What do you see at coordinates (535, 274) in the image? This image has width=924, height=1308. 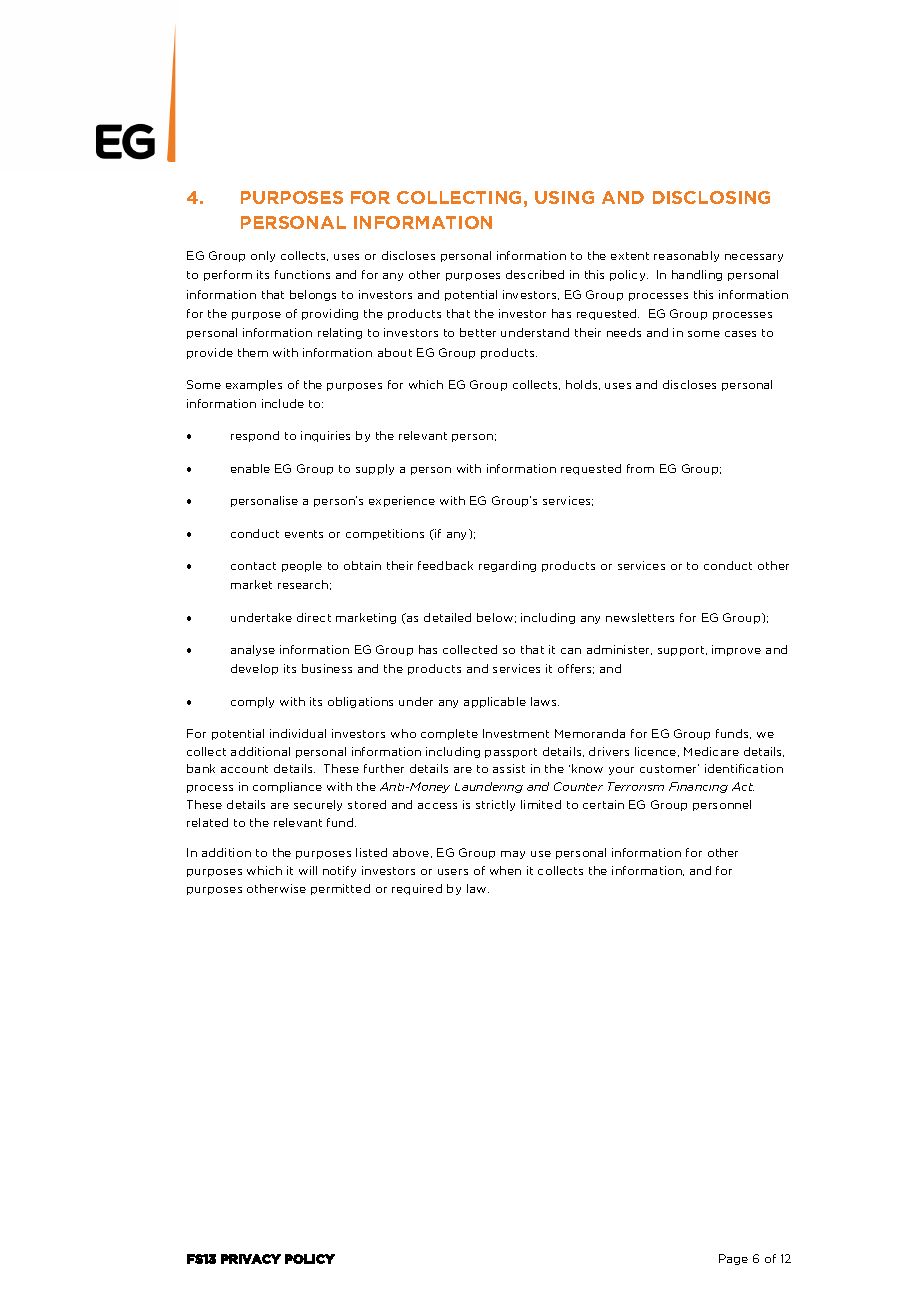 I see `described` at bounding box center [535, 274].
